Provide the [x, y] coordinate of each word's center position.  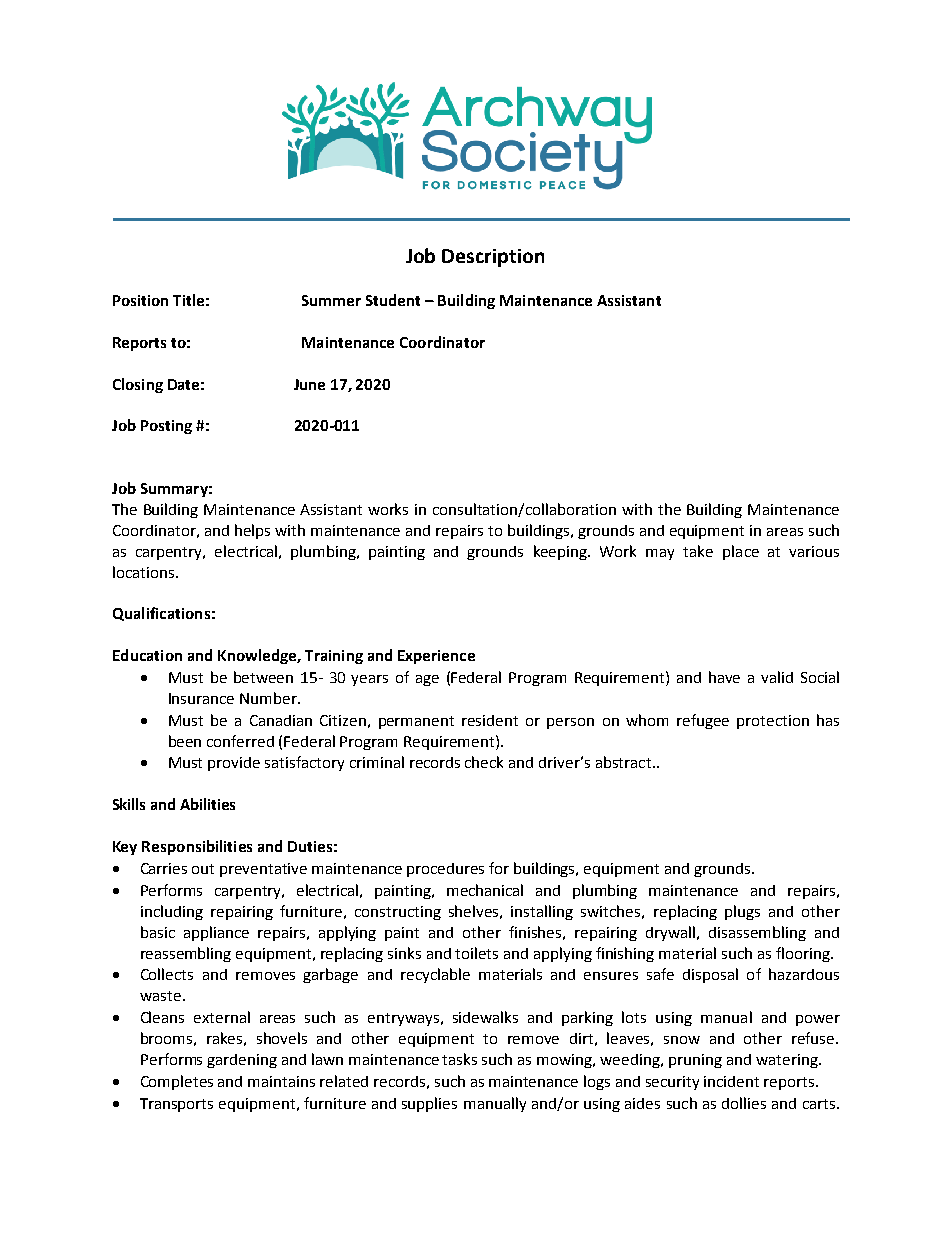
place [741, 552]
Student [393, 300]
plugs [742, 912]
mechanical [485, 890]
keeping [562, 552]
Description [493, 258]
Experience [436, 657]
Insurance [201, 698]
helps [252, 531]
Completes [177, 1082]
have [724, 677]
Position [140, 300]
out [203, 869]
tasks [459, 1059]
